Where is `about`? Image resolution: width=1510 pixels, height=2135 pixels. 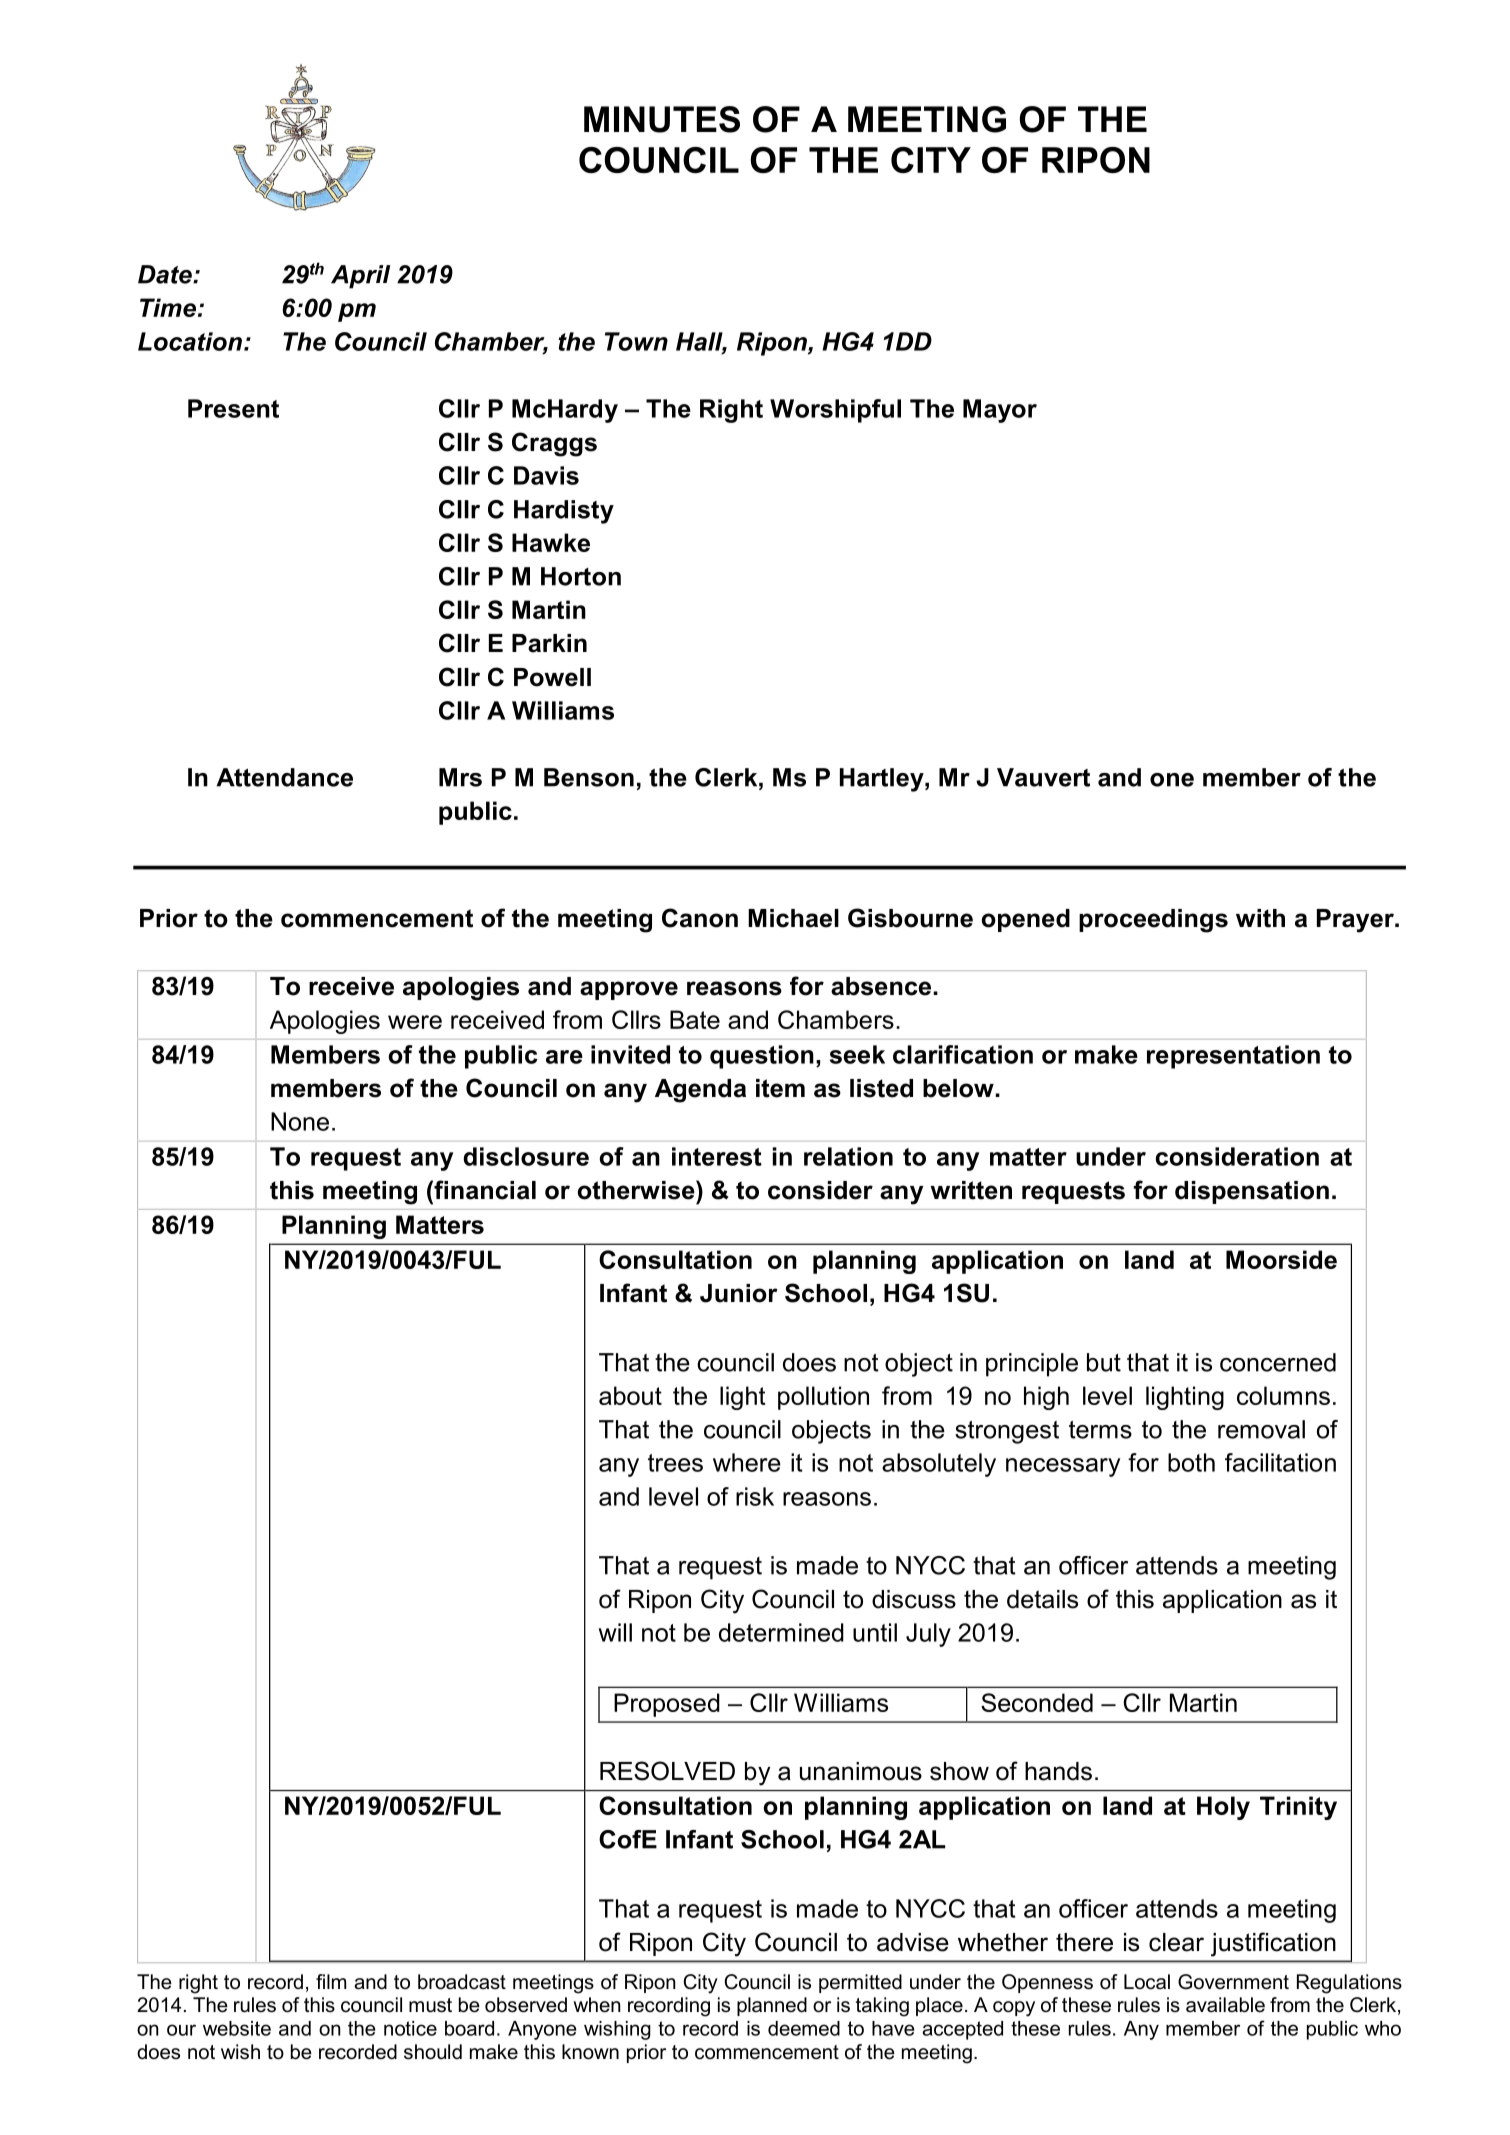
about is located at coordinates (630, 1395).
